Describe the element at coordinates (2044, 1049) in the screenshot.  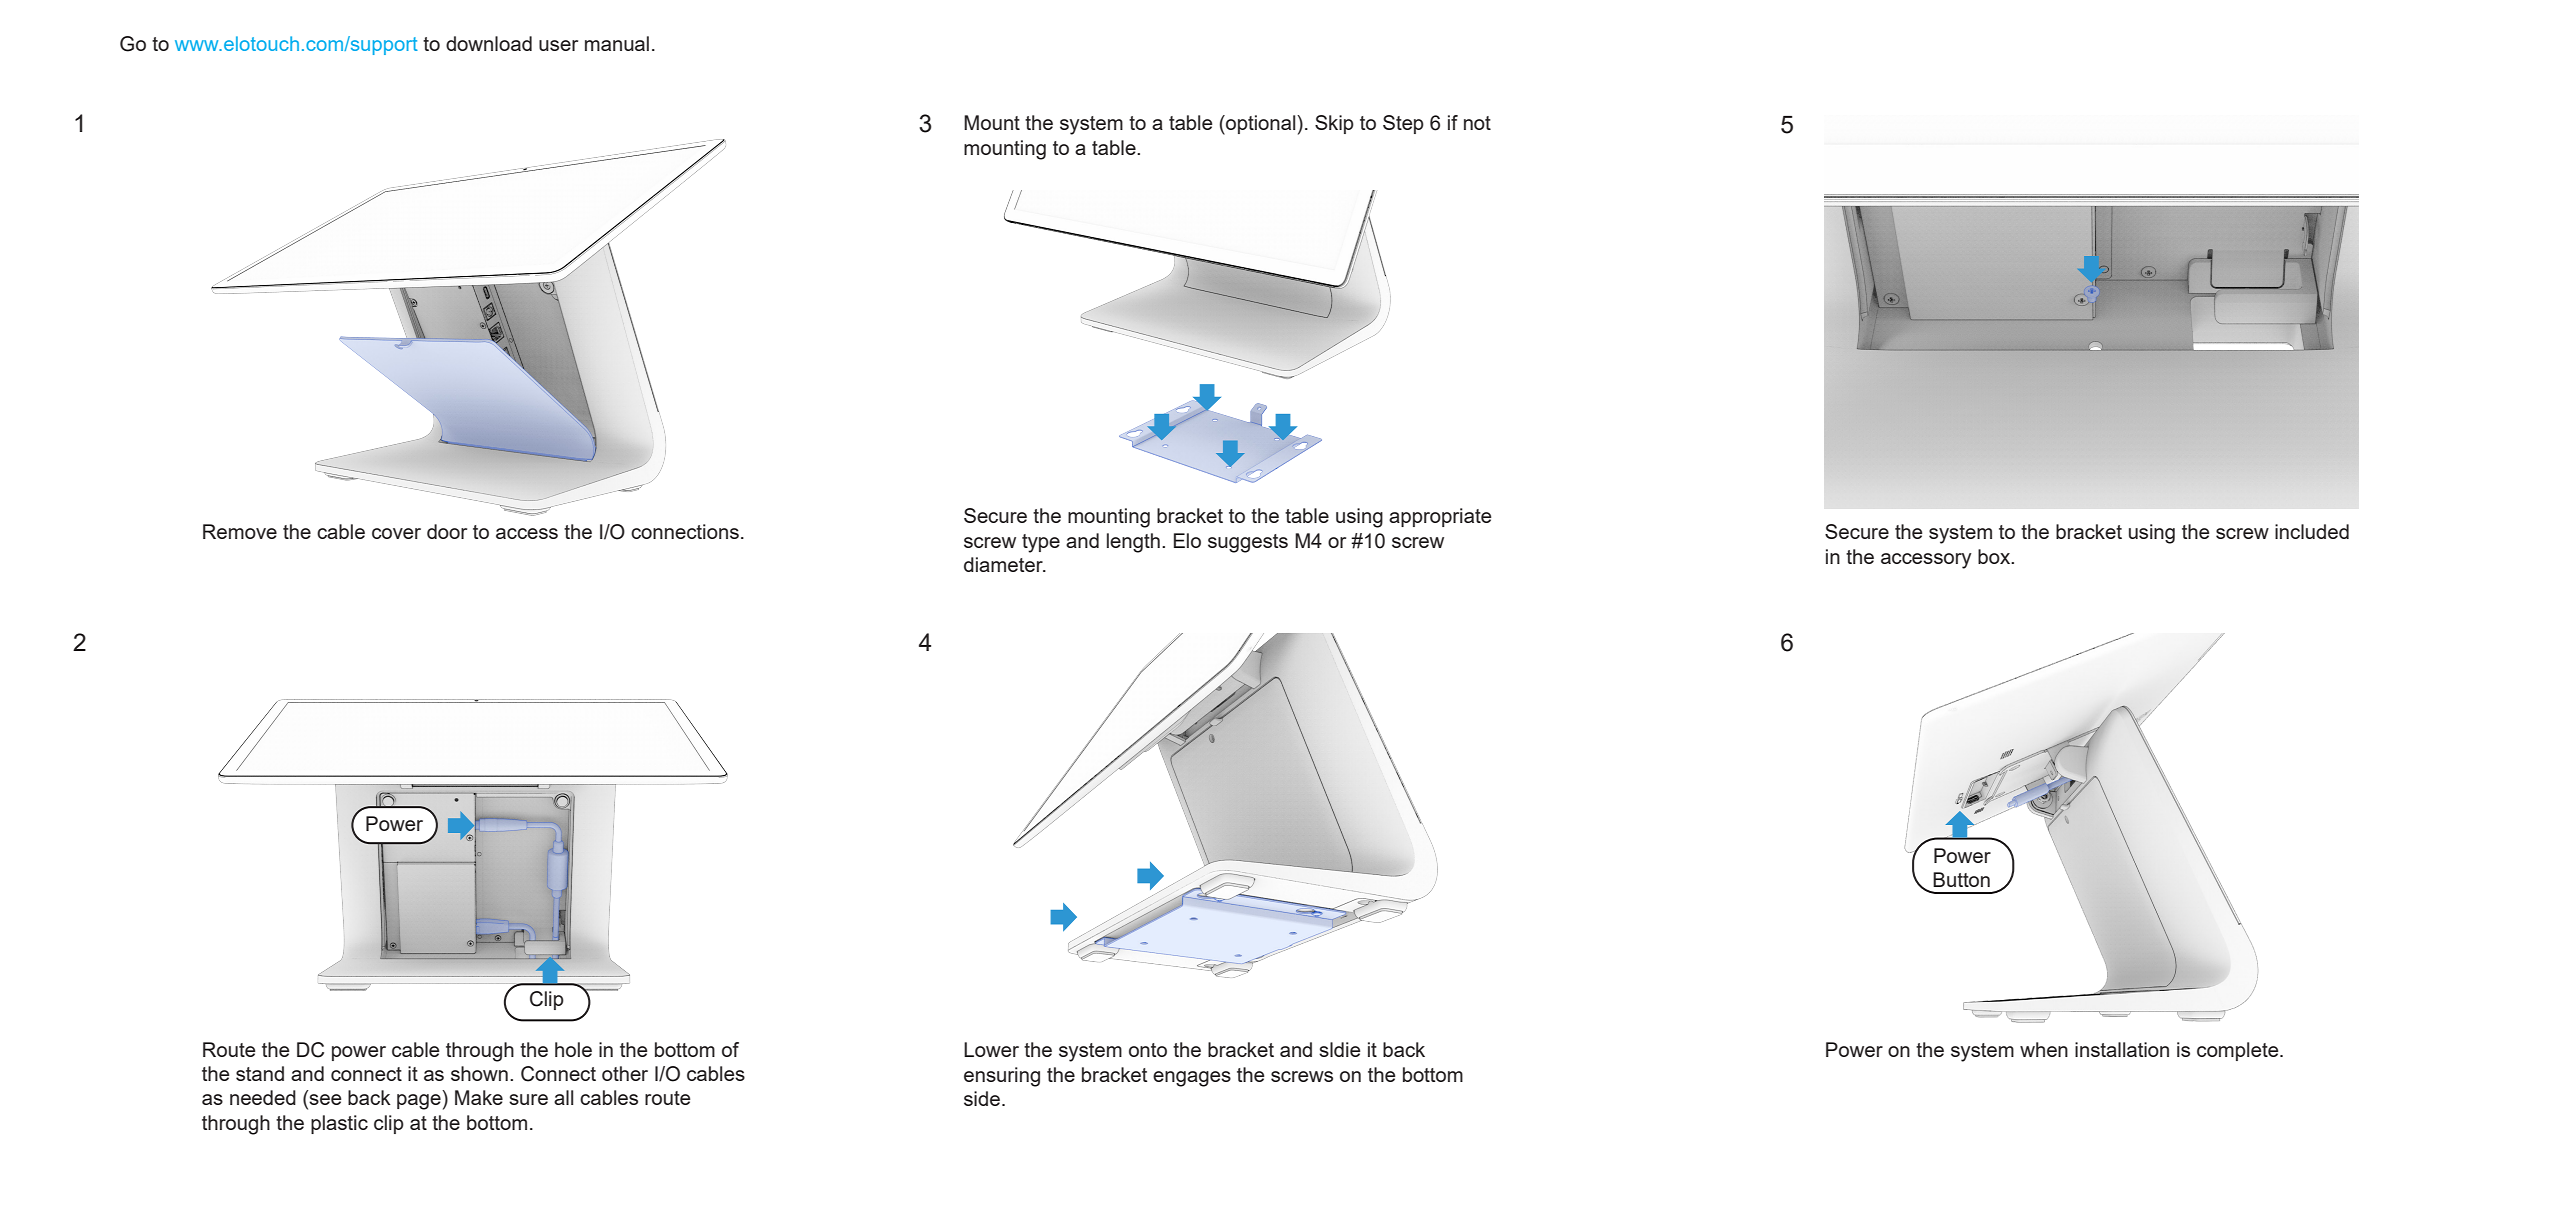
I see `when` at that location.
